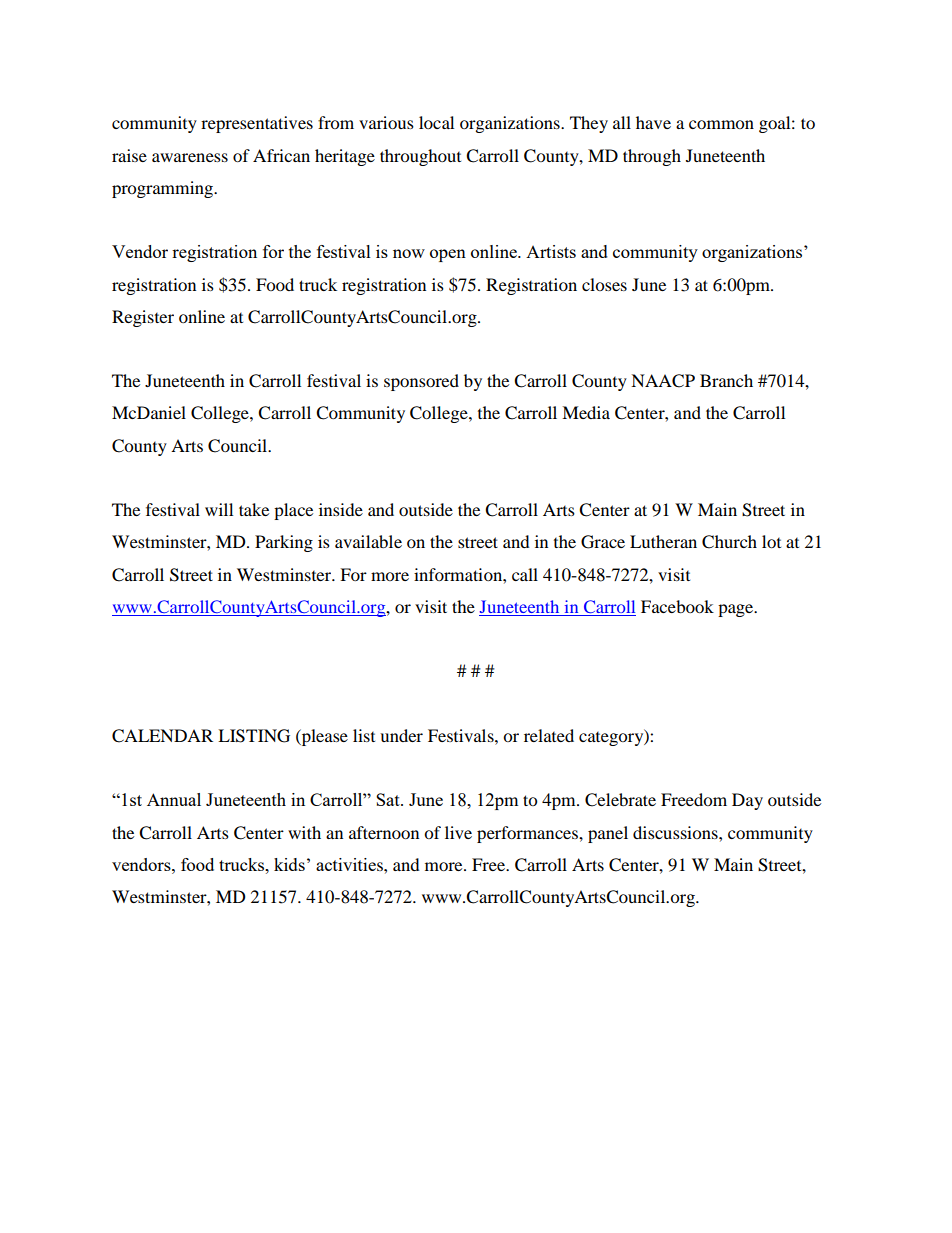 Image resolution: width=952 pixels, height=1233 pixels. What do you see at coordinates (458, 832) in the screenshot?
I see `live` at bounding box center [458, 832].
